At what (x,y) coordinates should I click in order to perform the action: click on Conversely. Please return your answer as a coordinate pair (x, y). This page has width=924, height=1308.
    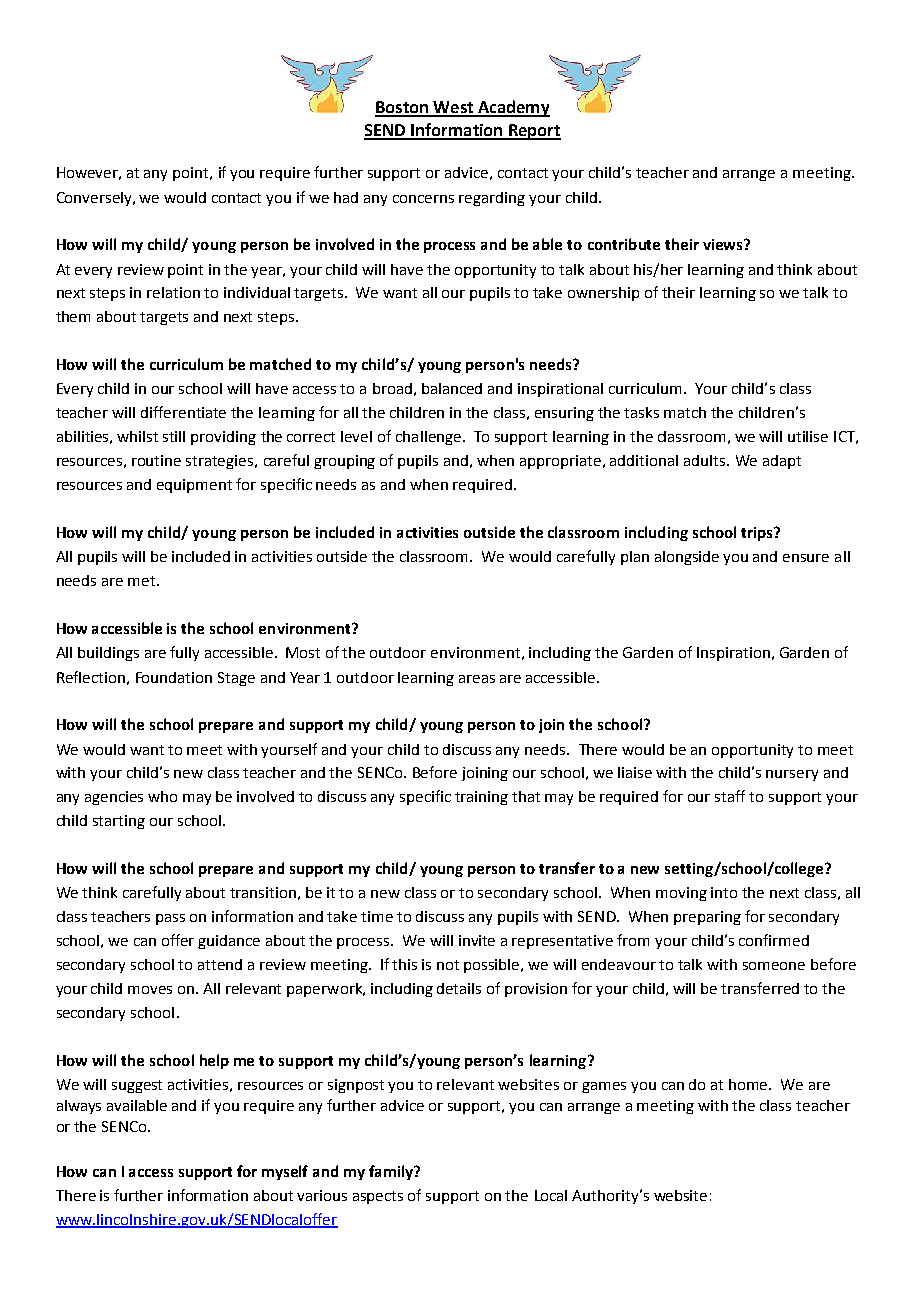
    Looking at the image, I should click on (95, 199).
